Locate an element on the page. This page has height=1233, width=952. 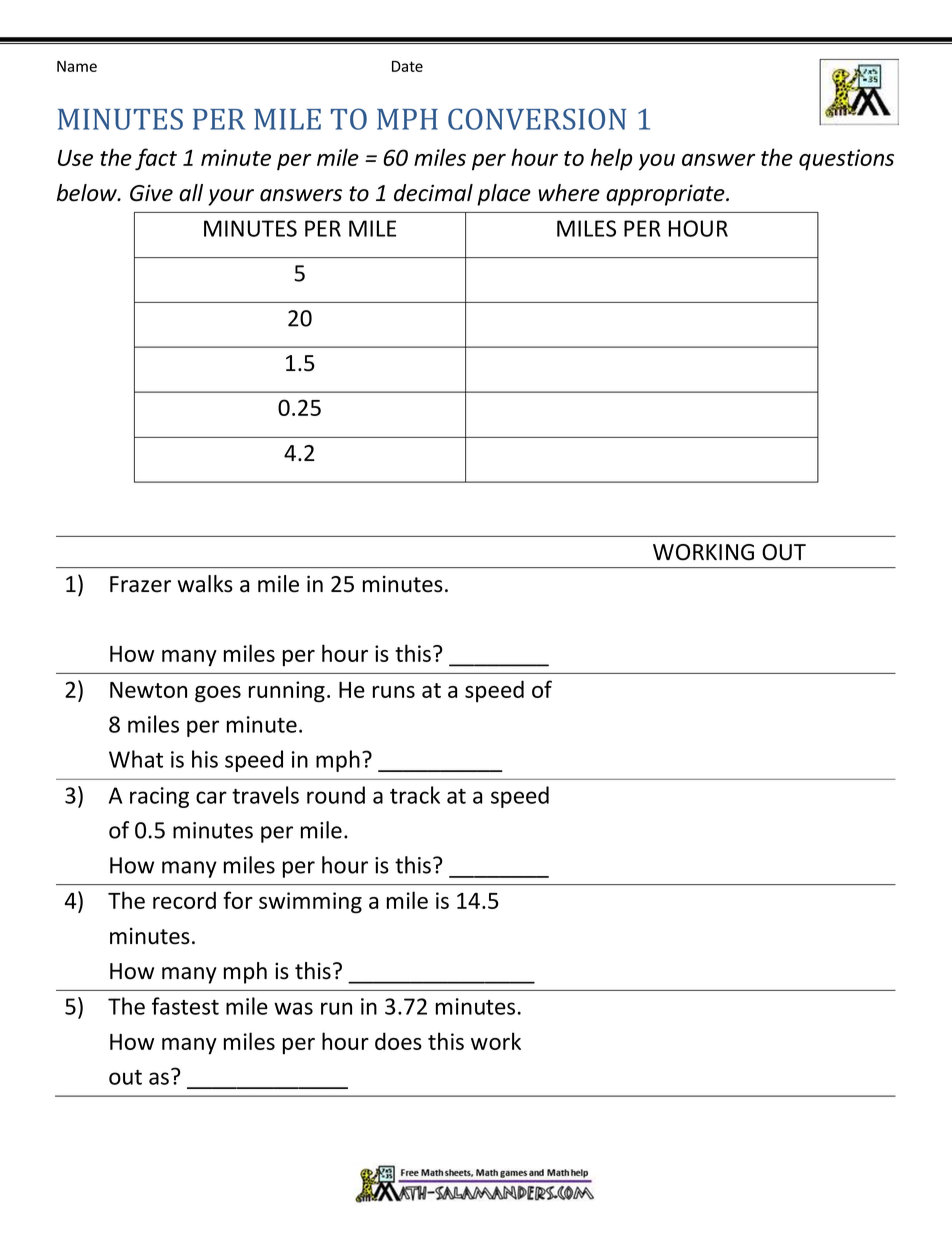
track is located at coordinates (415, 795).
